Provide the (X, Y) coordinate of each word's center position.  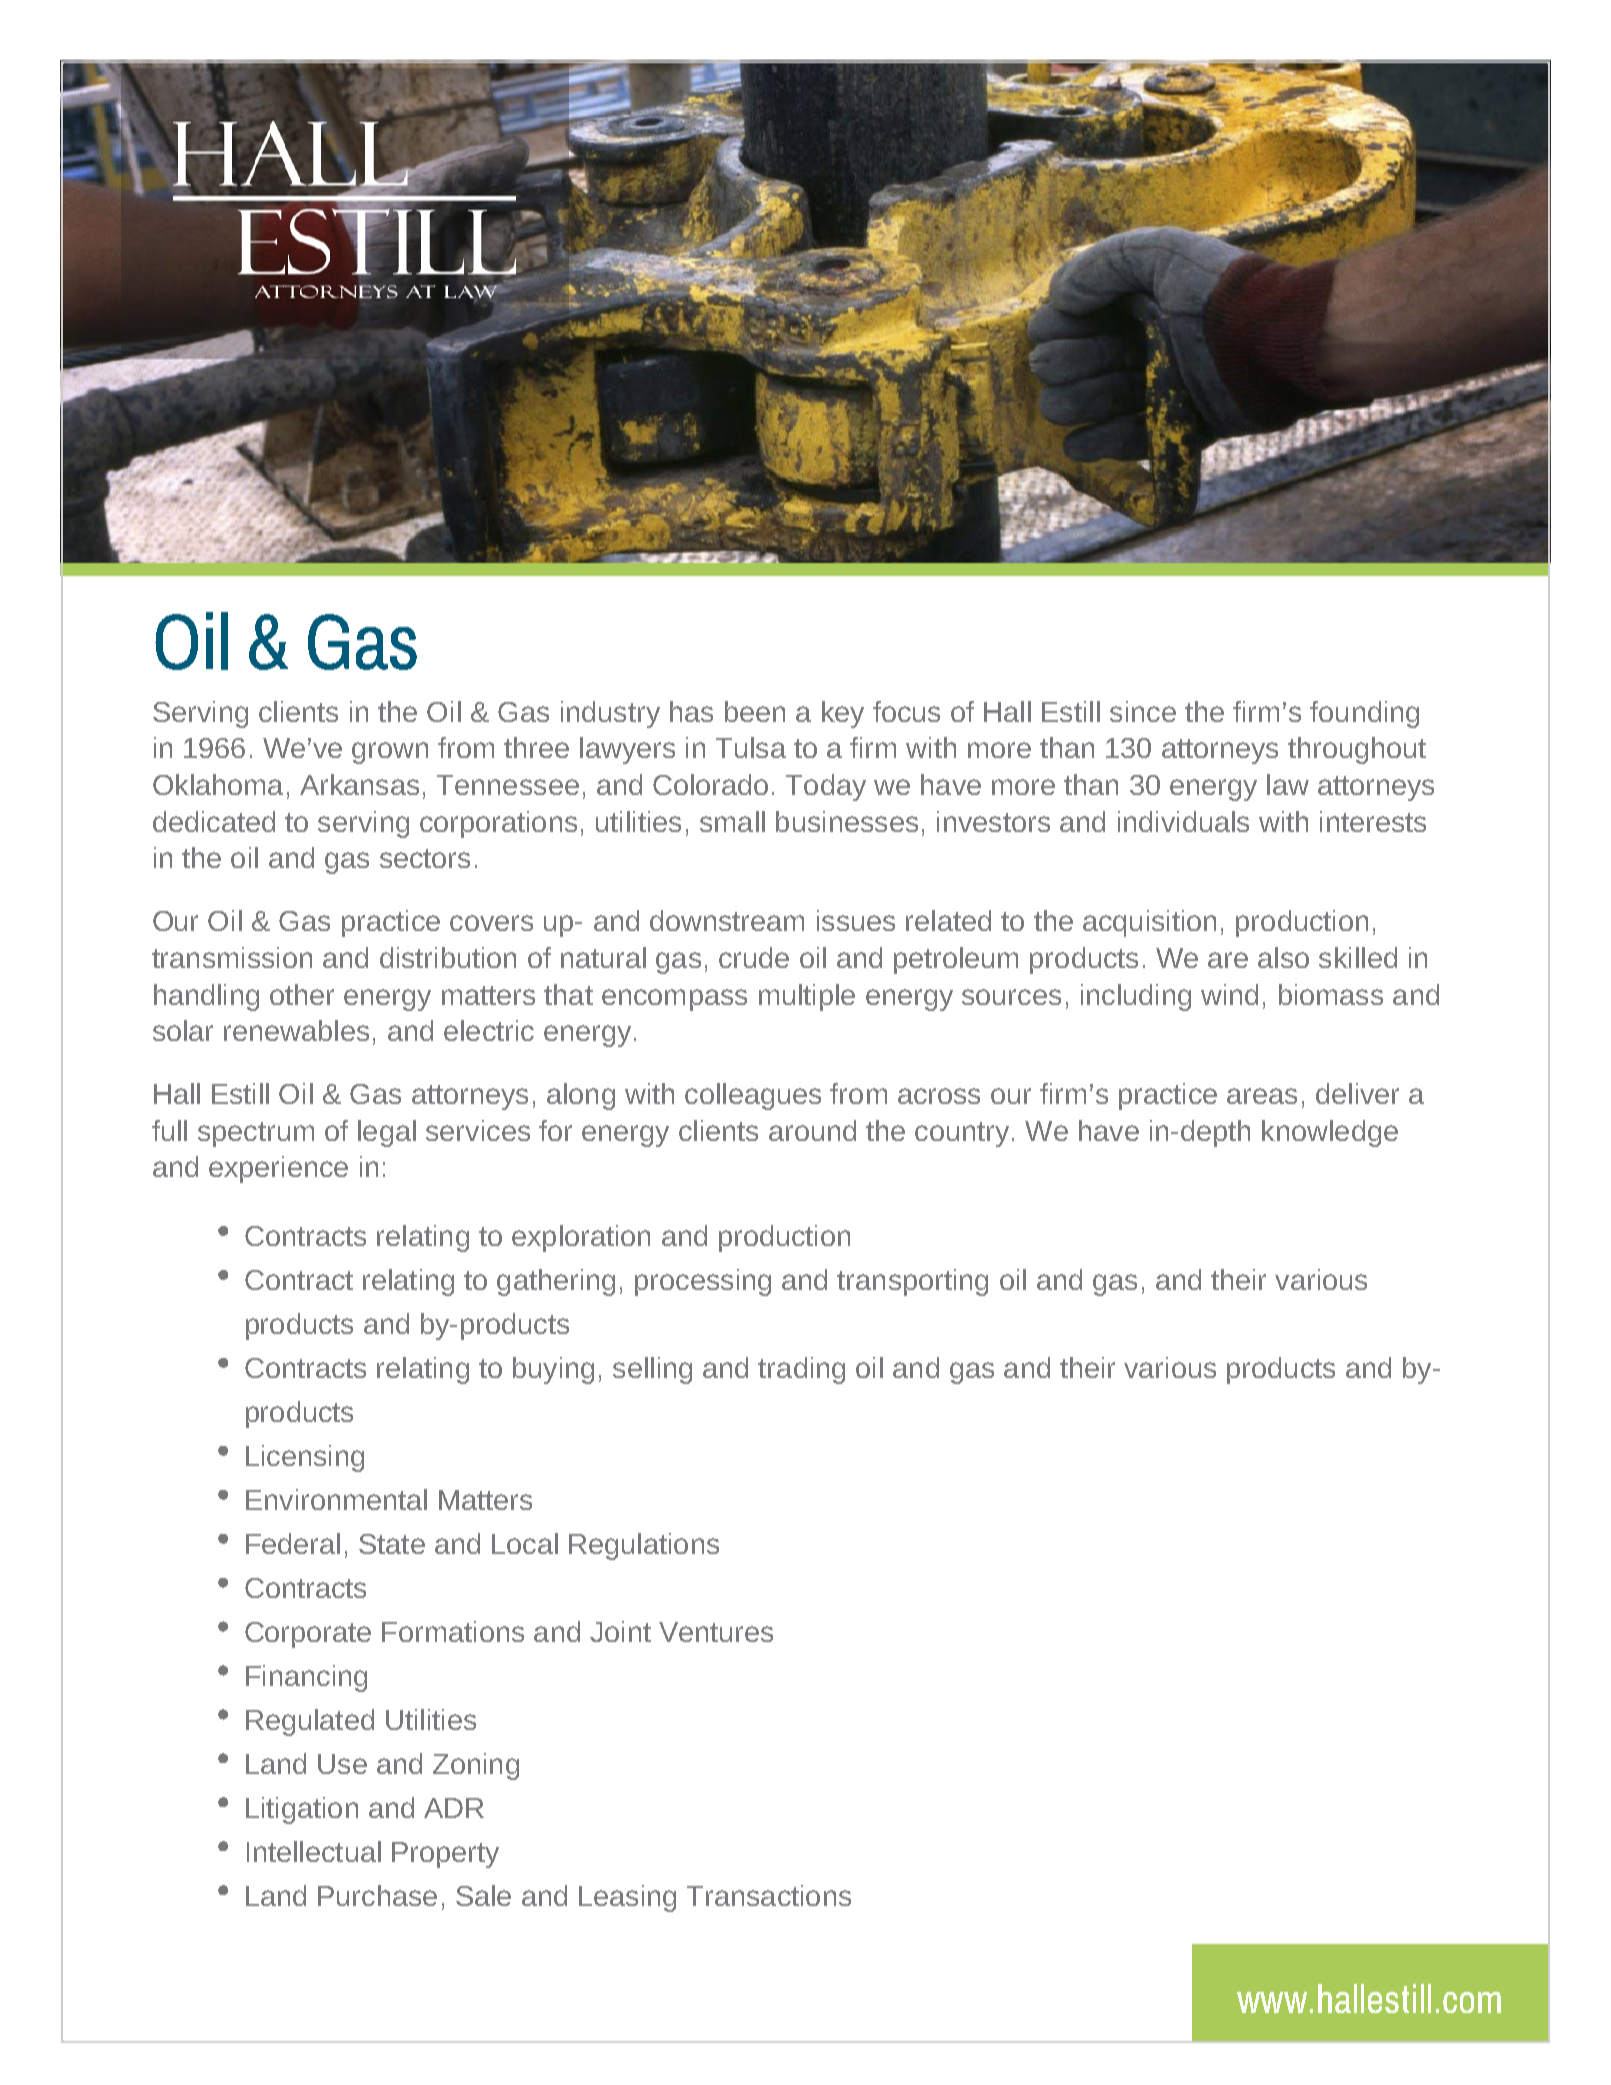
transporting (912, 1282)
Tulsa (751, 747)
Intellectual (314, 1851)
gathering (556, 1282)
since (1143, 711)
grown (390, 753)
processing (703, 1282)
